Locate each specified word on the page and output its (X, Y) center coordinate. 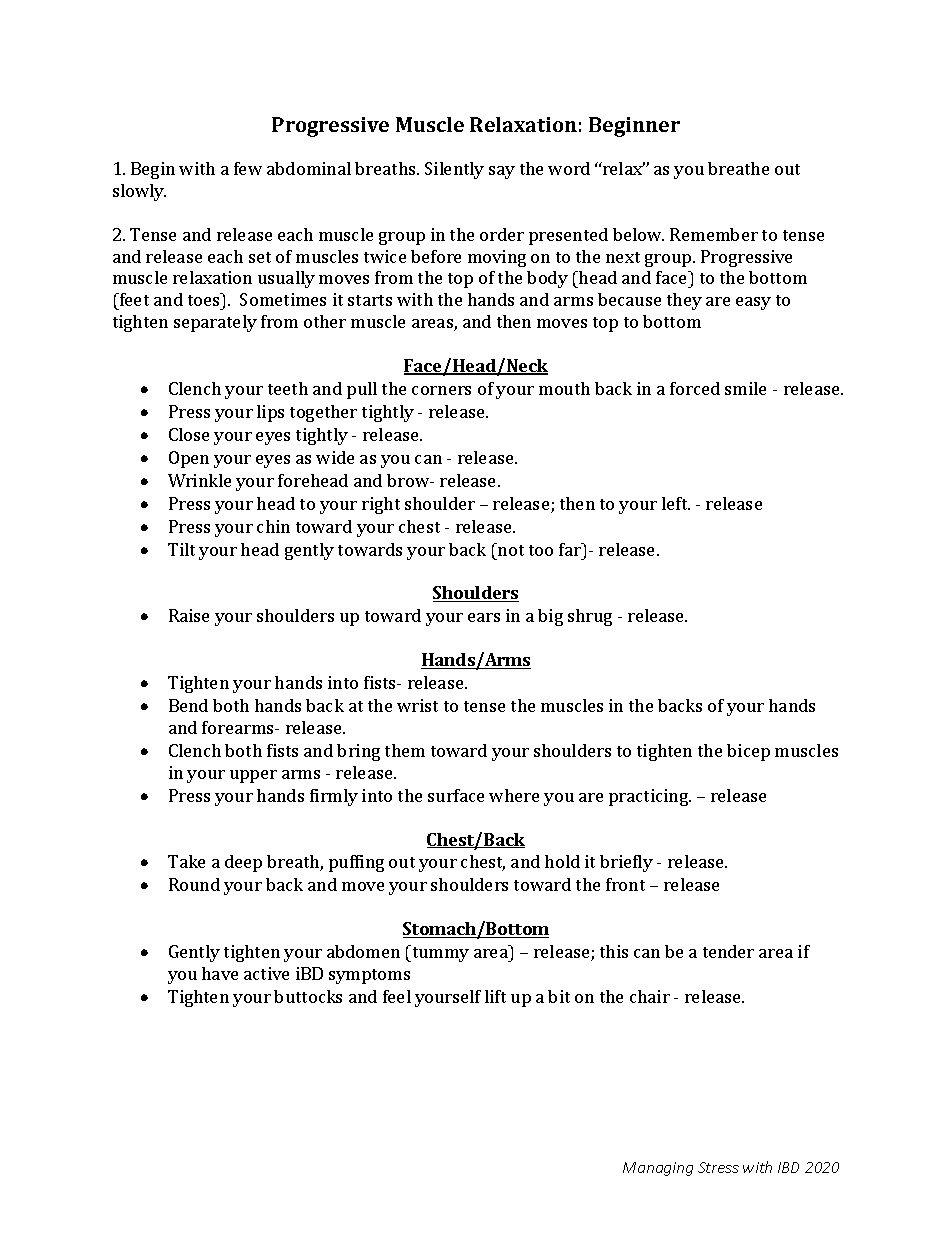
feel (397, 996)
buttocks (308, 996)
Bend (188, 705)
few (248, 168)
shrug (590, 617)
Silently (454, 170)
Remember (714, 234)
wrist (417, 705)
